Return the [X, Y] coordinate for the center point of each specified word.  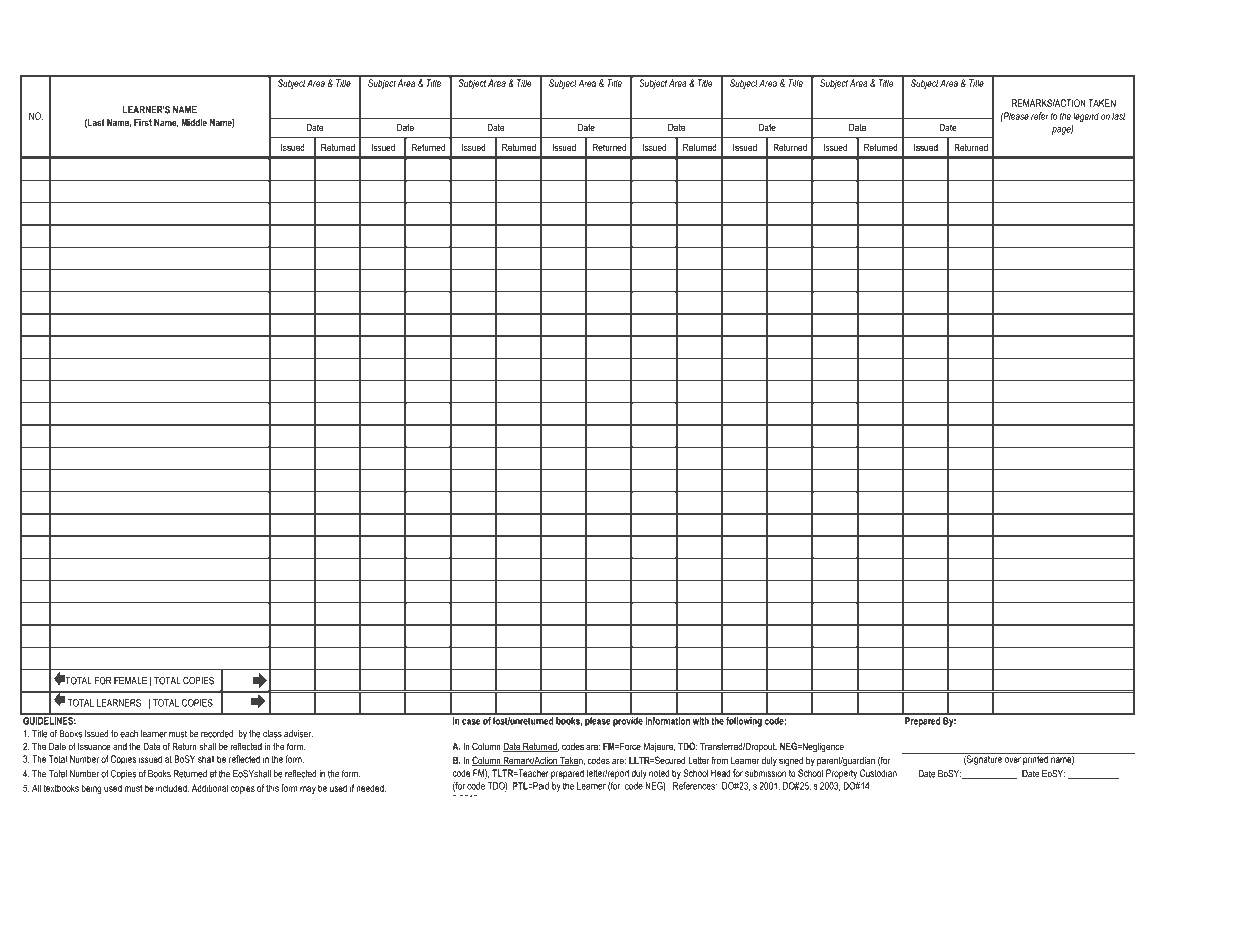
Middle [194, 122]
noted [659, 773]
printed [1036, 759]
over [1013, 760]
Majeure [659, 747]
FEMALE [130, 681]
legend [1086, 117]
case [471, 722]
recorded [217, 734]
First [143, 122]
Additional [210, 788]
